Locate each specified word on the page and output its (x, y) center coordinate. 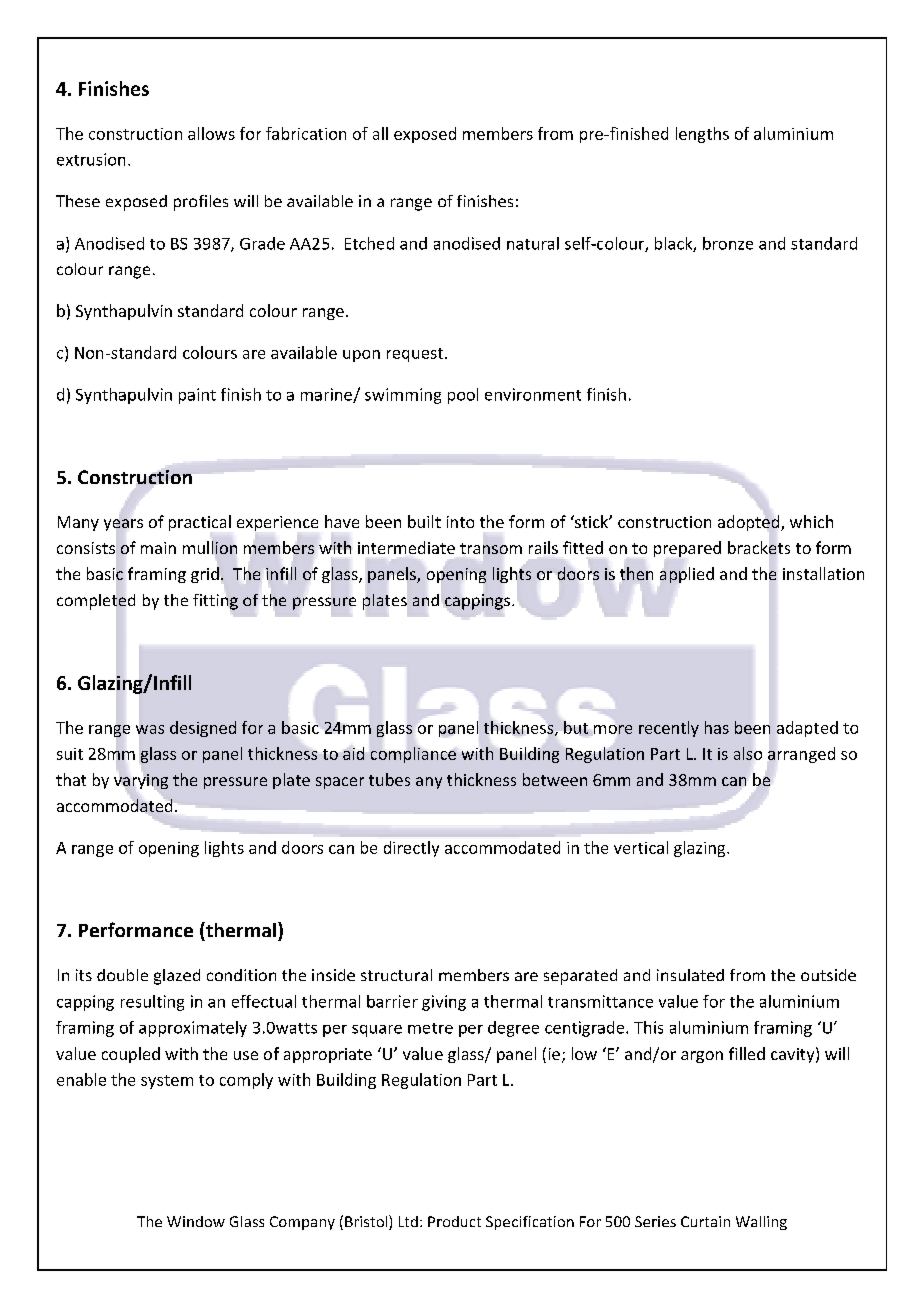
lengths (702, 135)
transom (491, 548)
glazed (177, 977)
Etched (369, 243)
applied (687, 575)
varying (141, 781)
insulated (690, 975)
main (158, 548)
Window (196, 1221)
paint (197, 396)
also (748, 753)
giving (444, 1003)
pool (463, 396)
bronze (728, 243)
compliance (413, 755)
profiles (201, 203)
